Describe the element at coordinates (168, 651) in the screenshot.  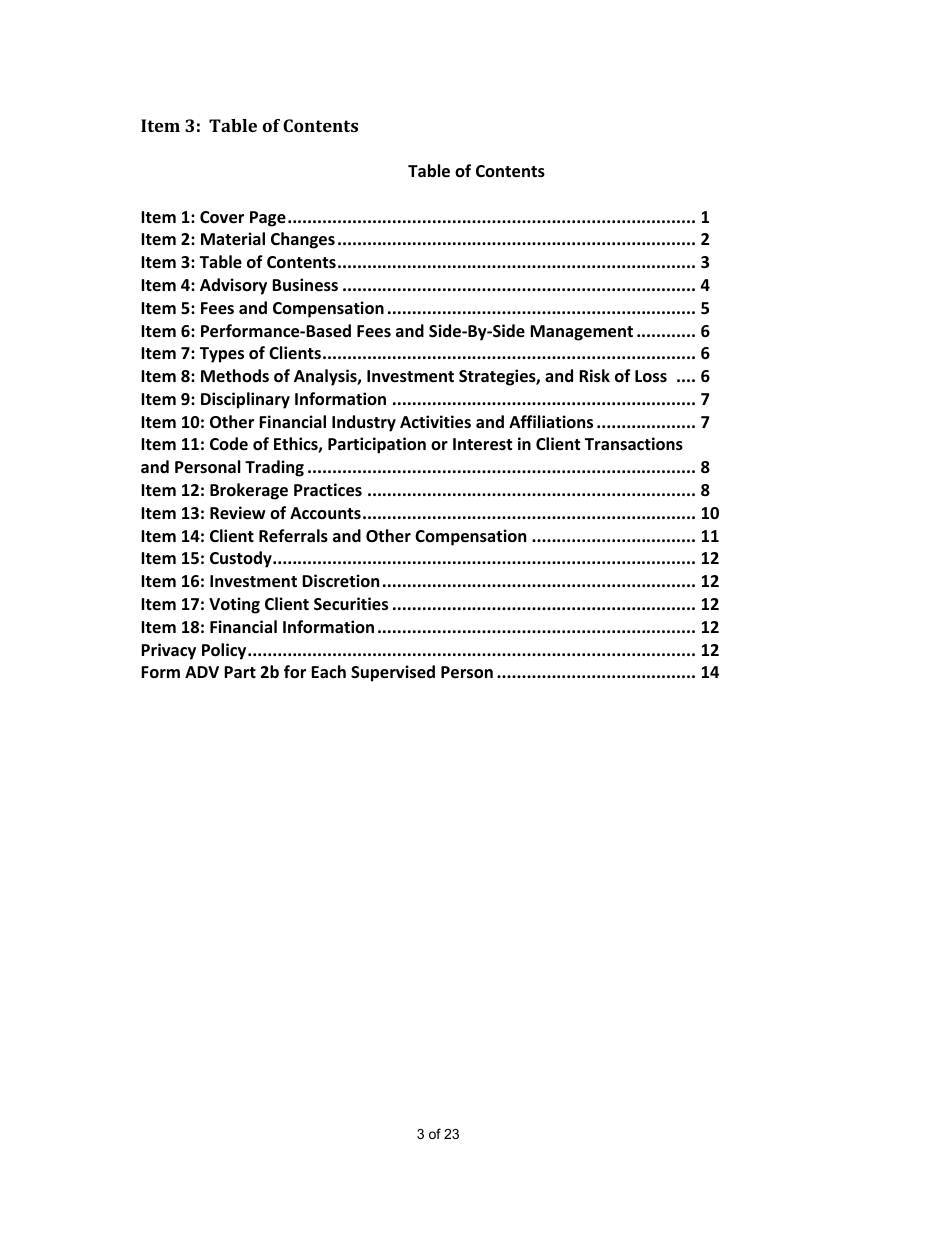
I see `Privacy` at that location.
